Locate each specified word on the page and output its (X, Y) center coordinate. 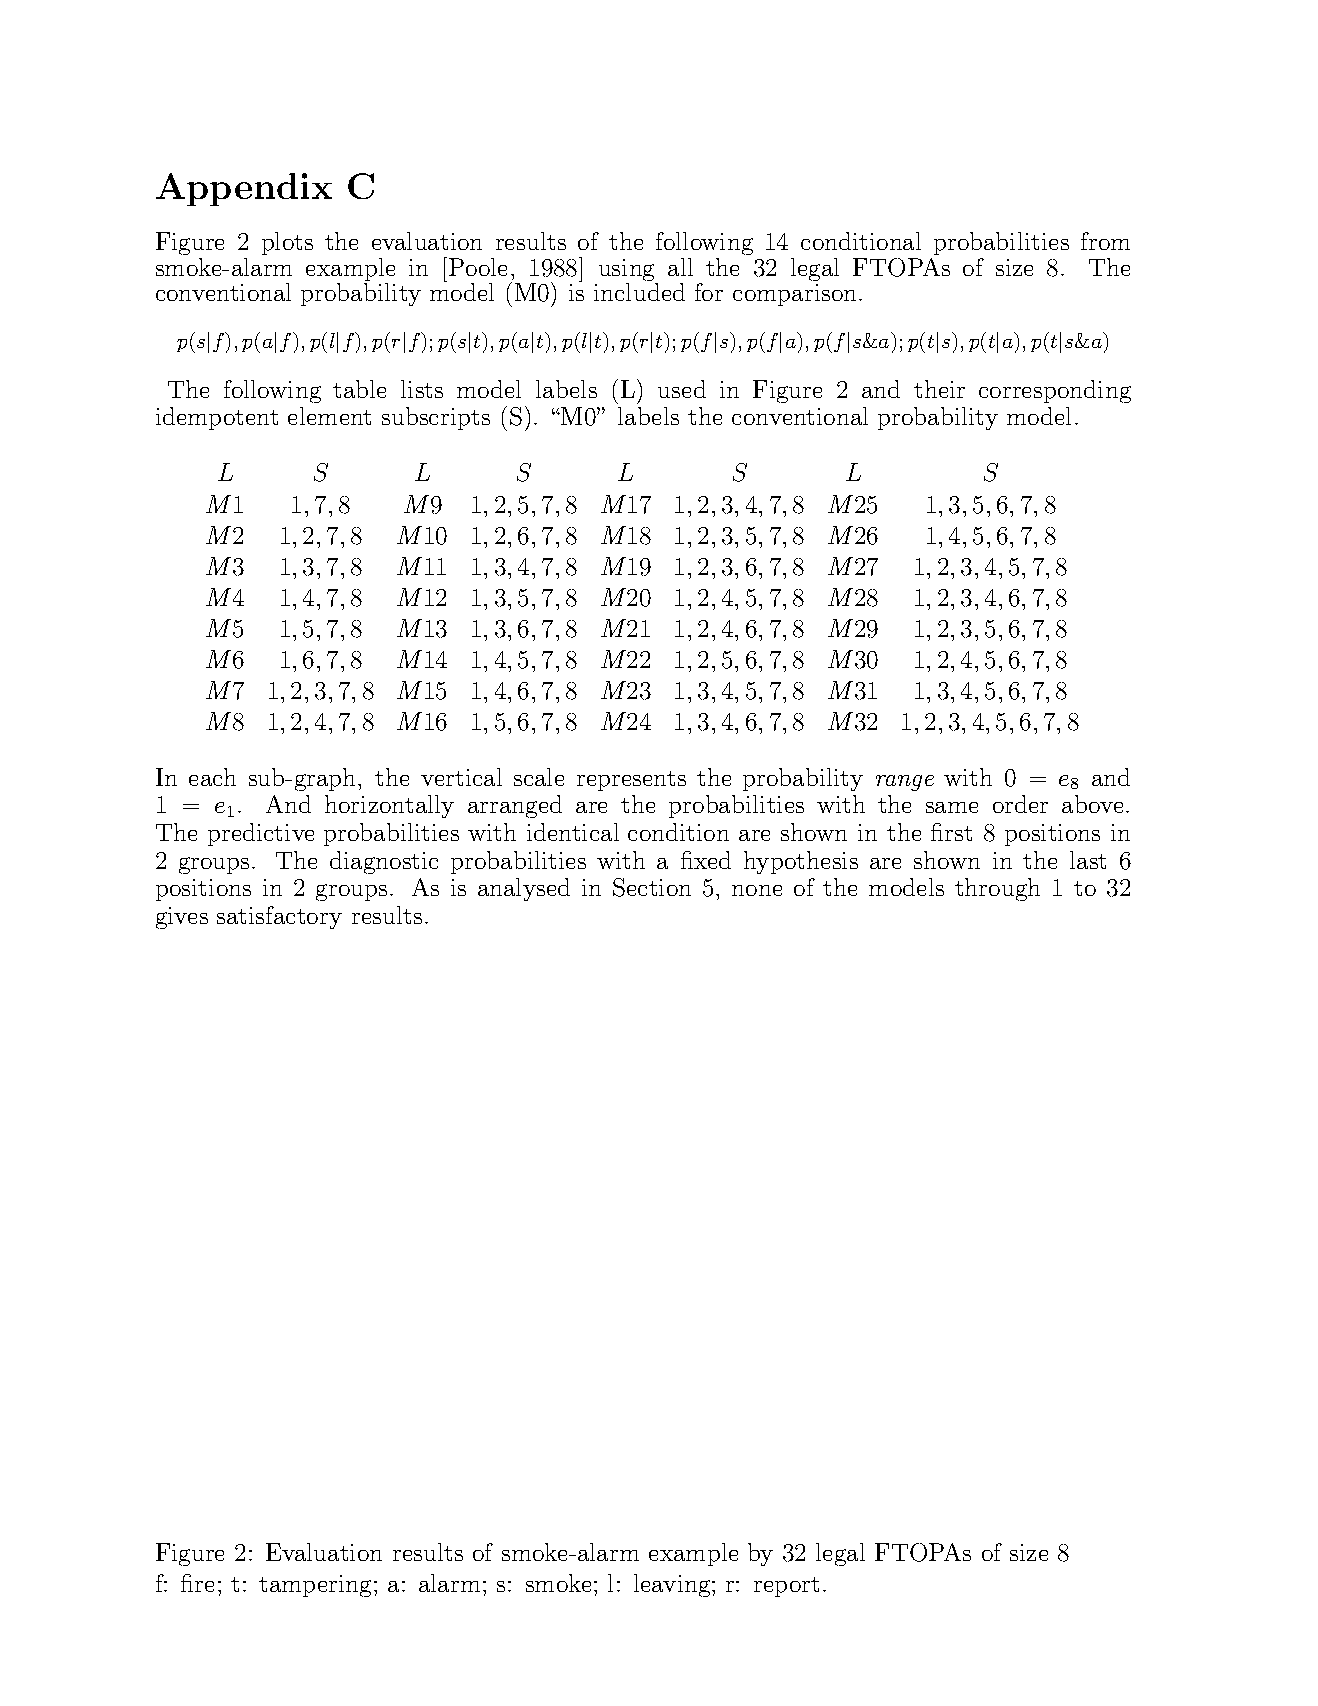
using (628, 271)
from (1105, 241)
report (786, 1587)
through (997, 889)
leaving (673, 1585)
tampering (315, 1586)
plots (287, 243)
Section (652, 887)
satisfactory (279, 917)
